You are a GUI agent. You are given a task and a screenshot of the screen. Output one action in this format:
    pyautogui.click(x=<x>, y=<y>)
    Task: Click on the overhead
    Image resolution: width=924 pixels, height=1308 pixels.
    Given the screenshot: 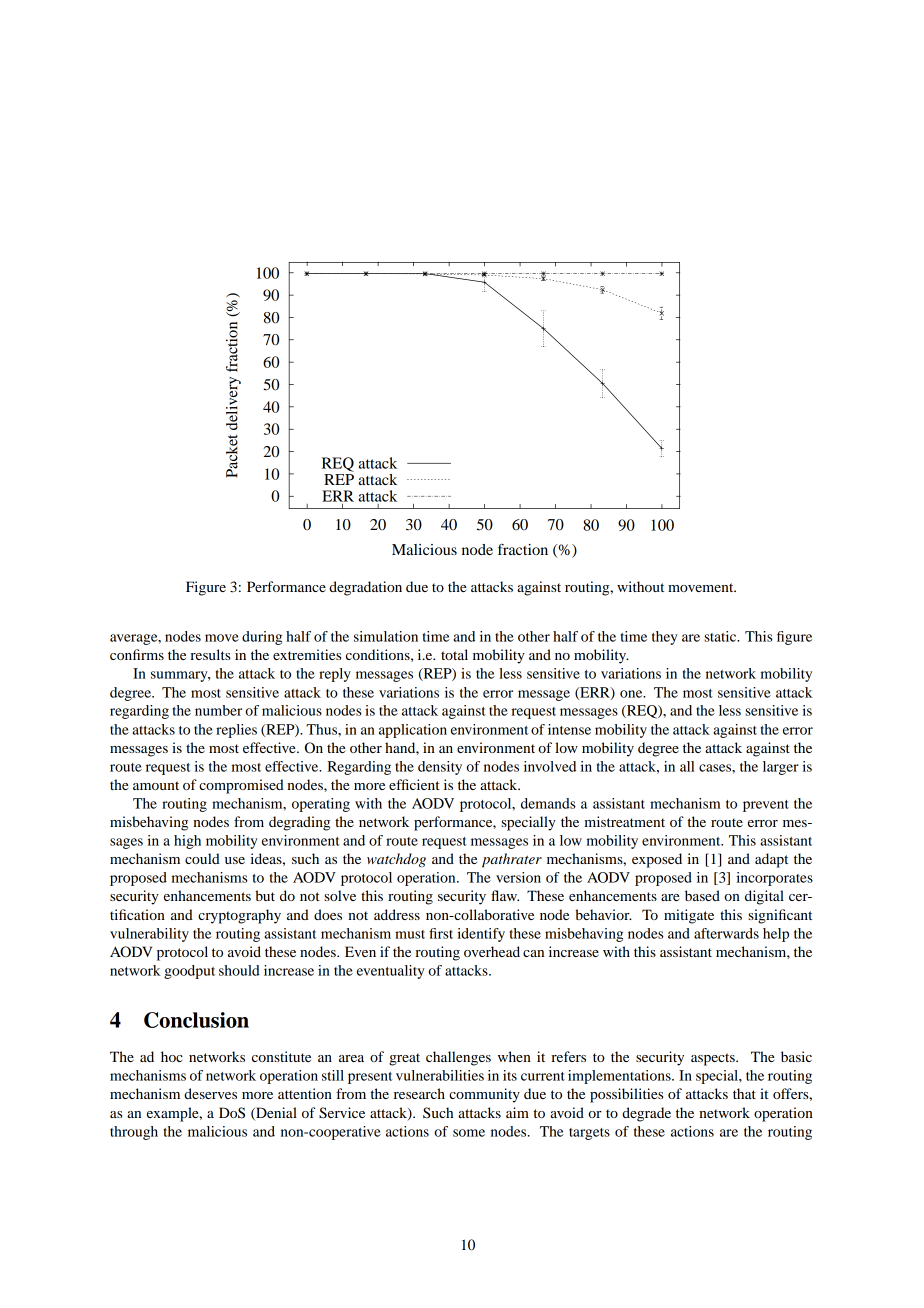 What is the action you would take?
    pyautogui.click(x=492, y=951)
